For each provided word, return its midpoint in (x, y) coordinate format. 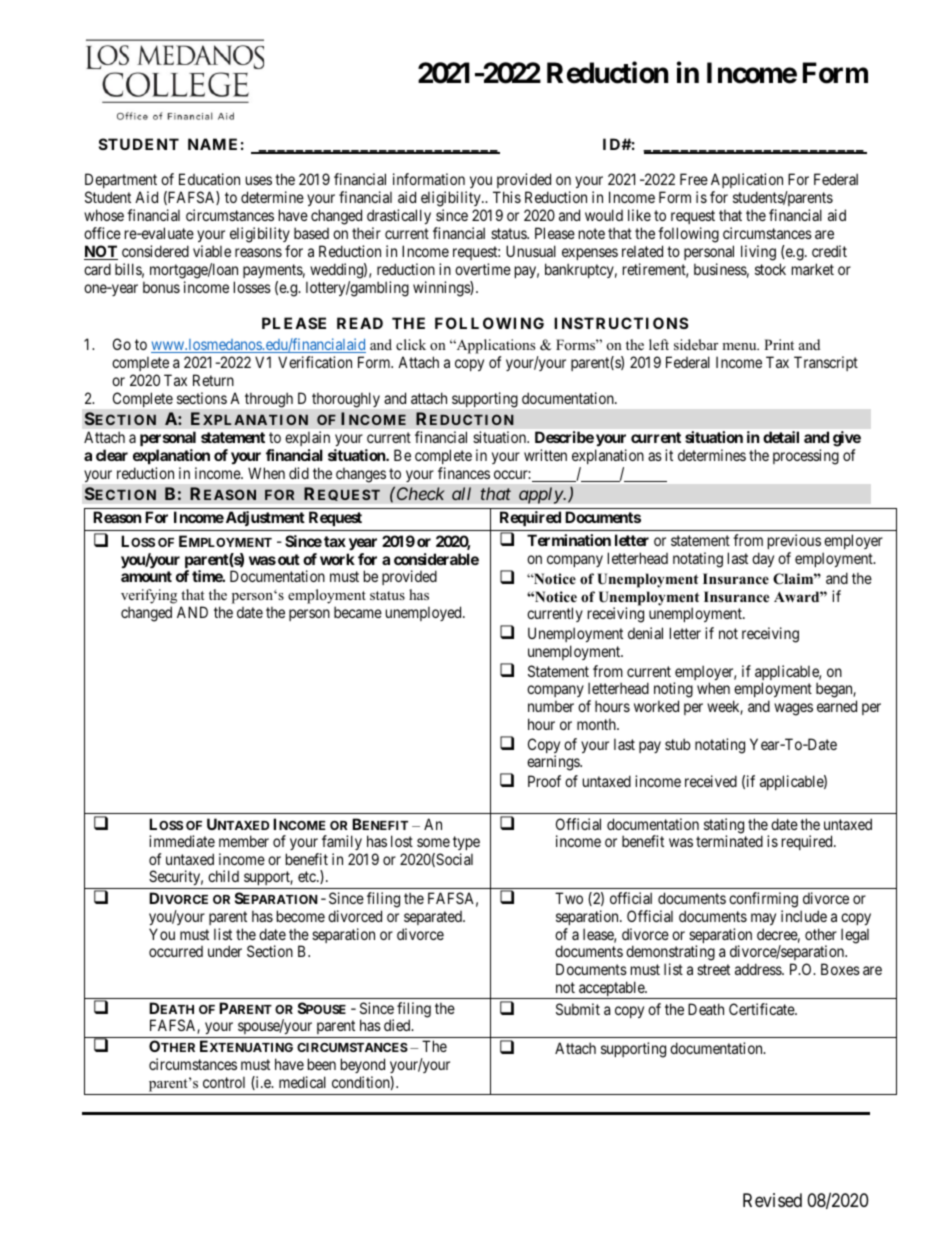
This (507, 197)
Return (213, 380)
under (225, 951)
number (551, 706)
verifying (149, 596)
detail (781, 437)
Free (694, 179)
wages (793, 709)
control (224, 1082)
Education (209, 179)
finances (464, 473)
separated (434, 918)
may (763, 919)
